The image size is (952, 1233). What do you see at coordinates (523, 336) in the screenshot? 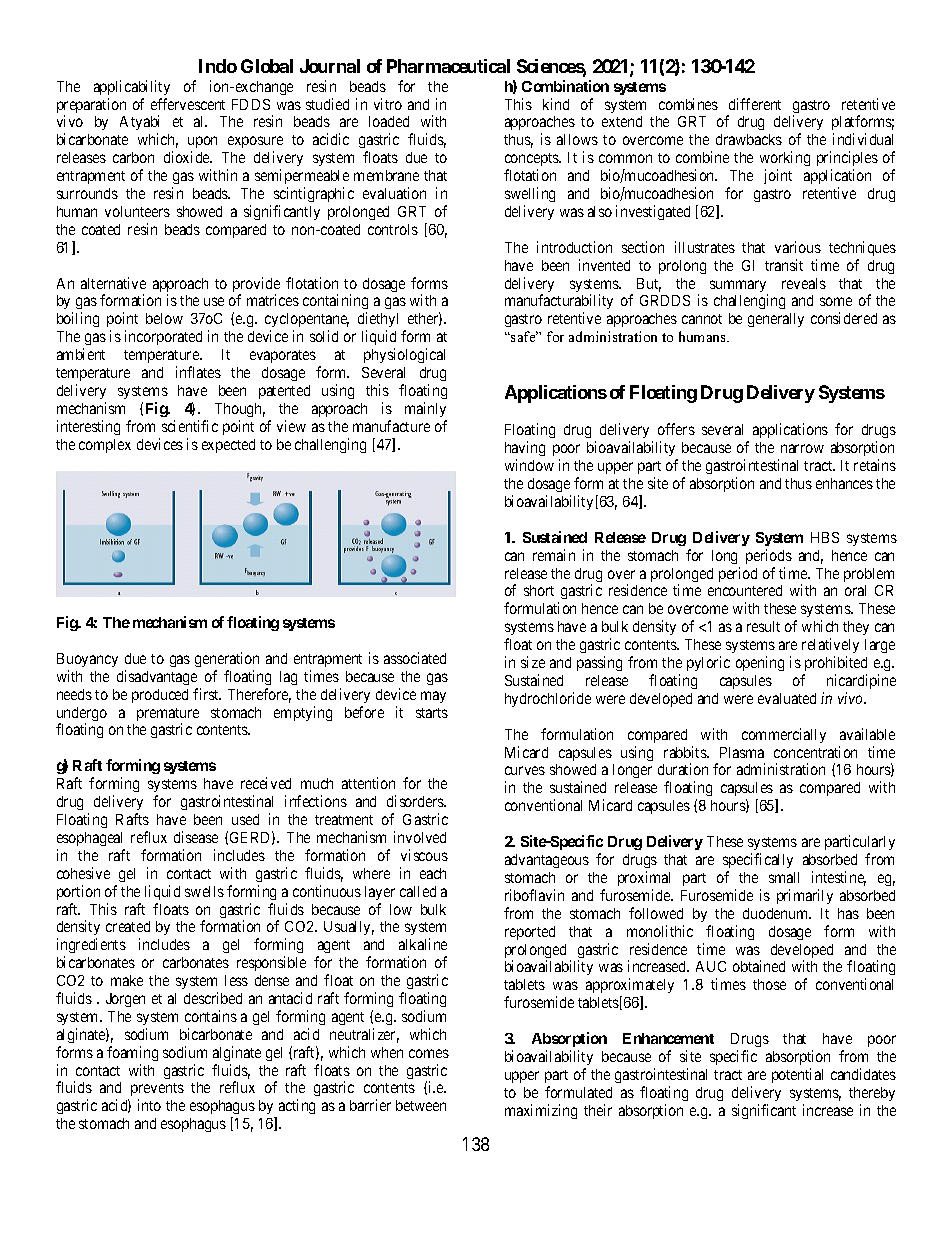
I see `safe` at bounding box center [523, 336].
